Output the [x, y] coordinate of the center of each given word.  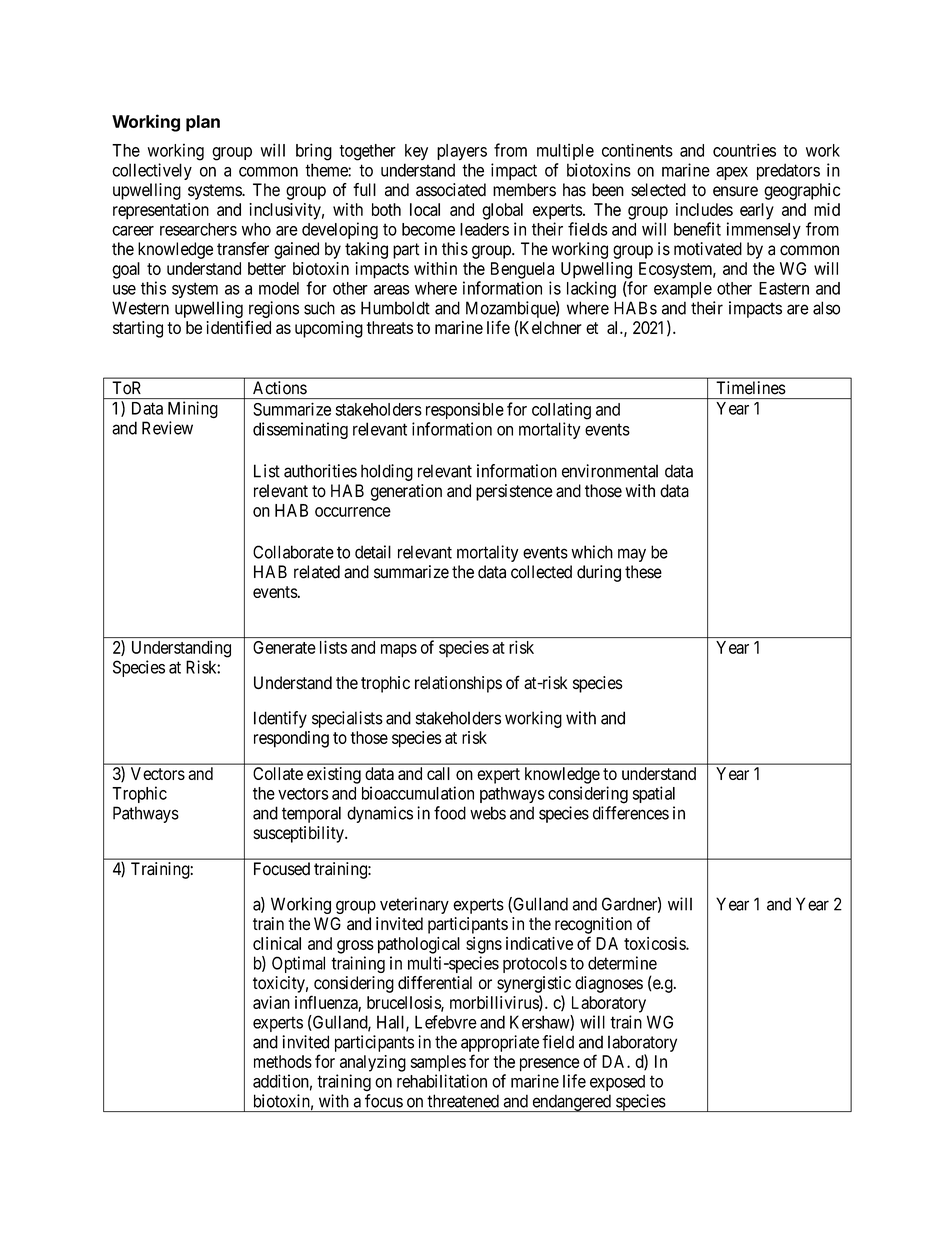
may [632, 555]
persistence [514, 492]
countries [744, 150]
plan [203, 123]
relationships [458, 684]
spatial [654, 794]
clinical [277, 943]
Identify [280, 719]
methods [283, 1061]
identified [238, 327]
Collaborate [293, 552]
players [462, 152]
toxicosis [655, 943]
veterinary [414, 905]
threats [389, 327]
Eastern [784, 288]
